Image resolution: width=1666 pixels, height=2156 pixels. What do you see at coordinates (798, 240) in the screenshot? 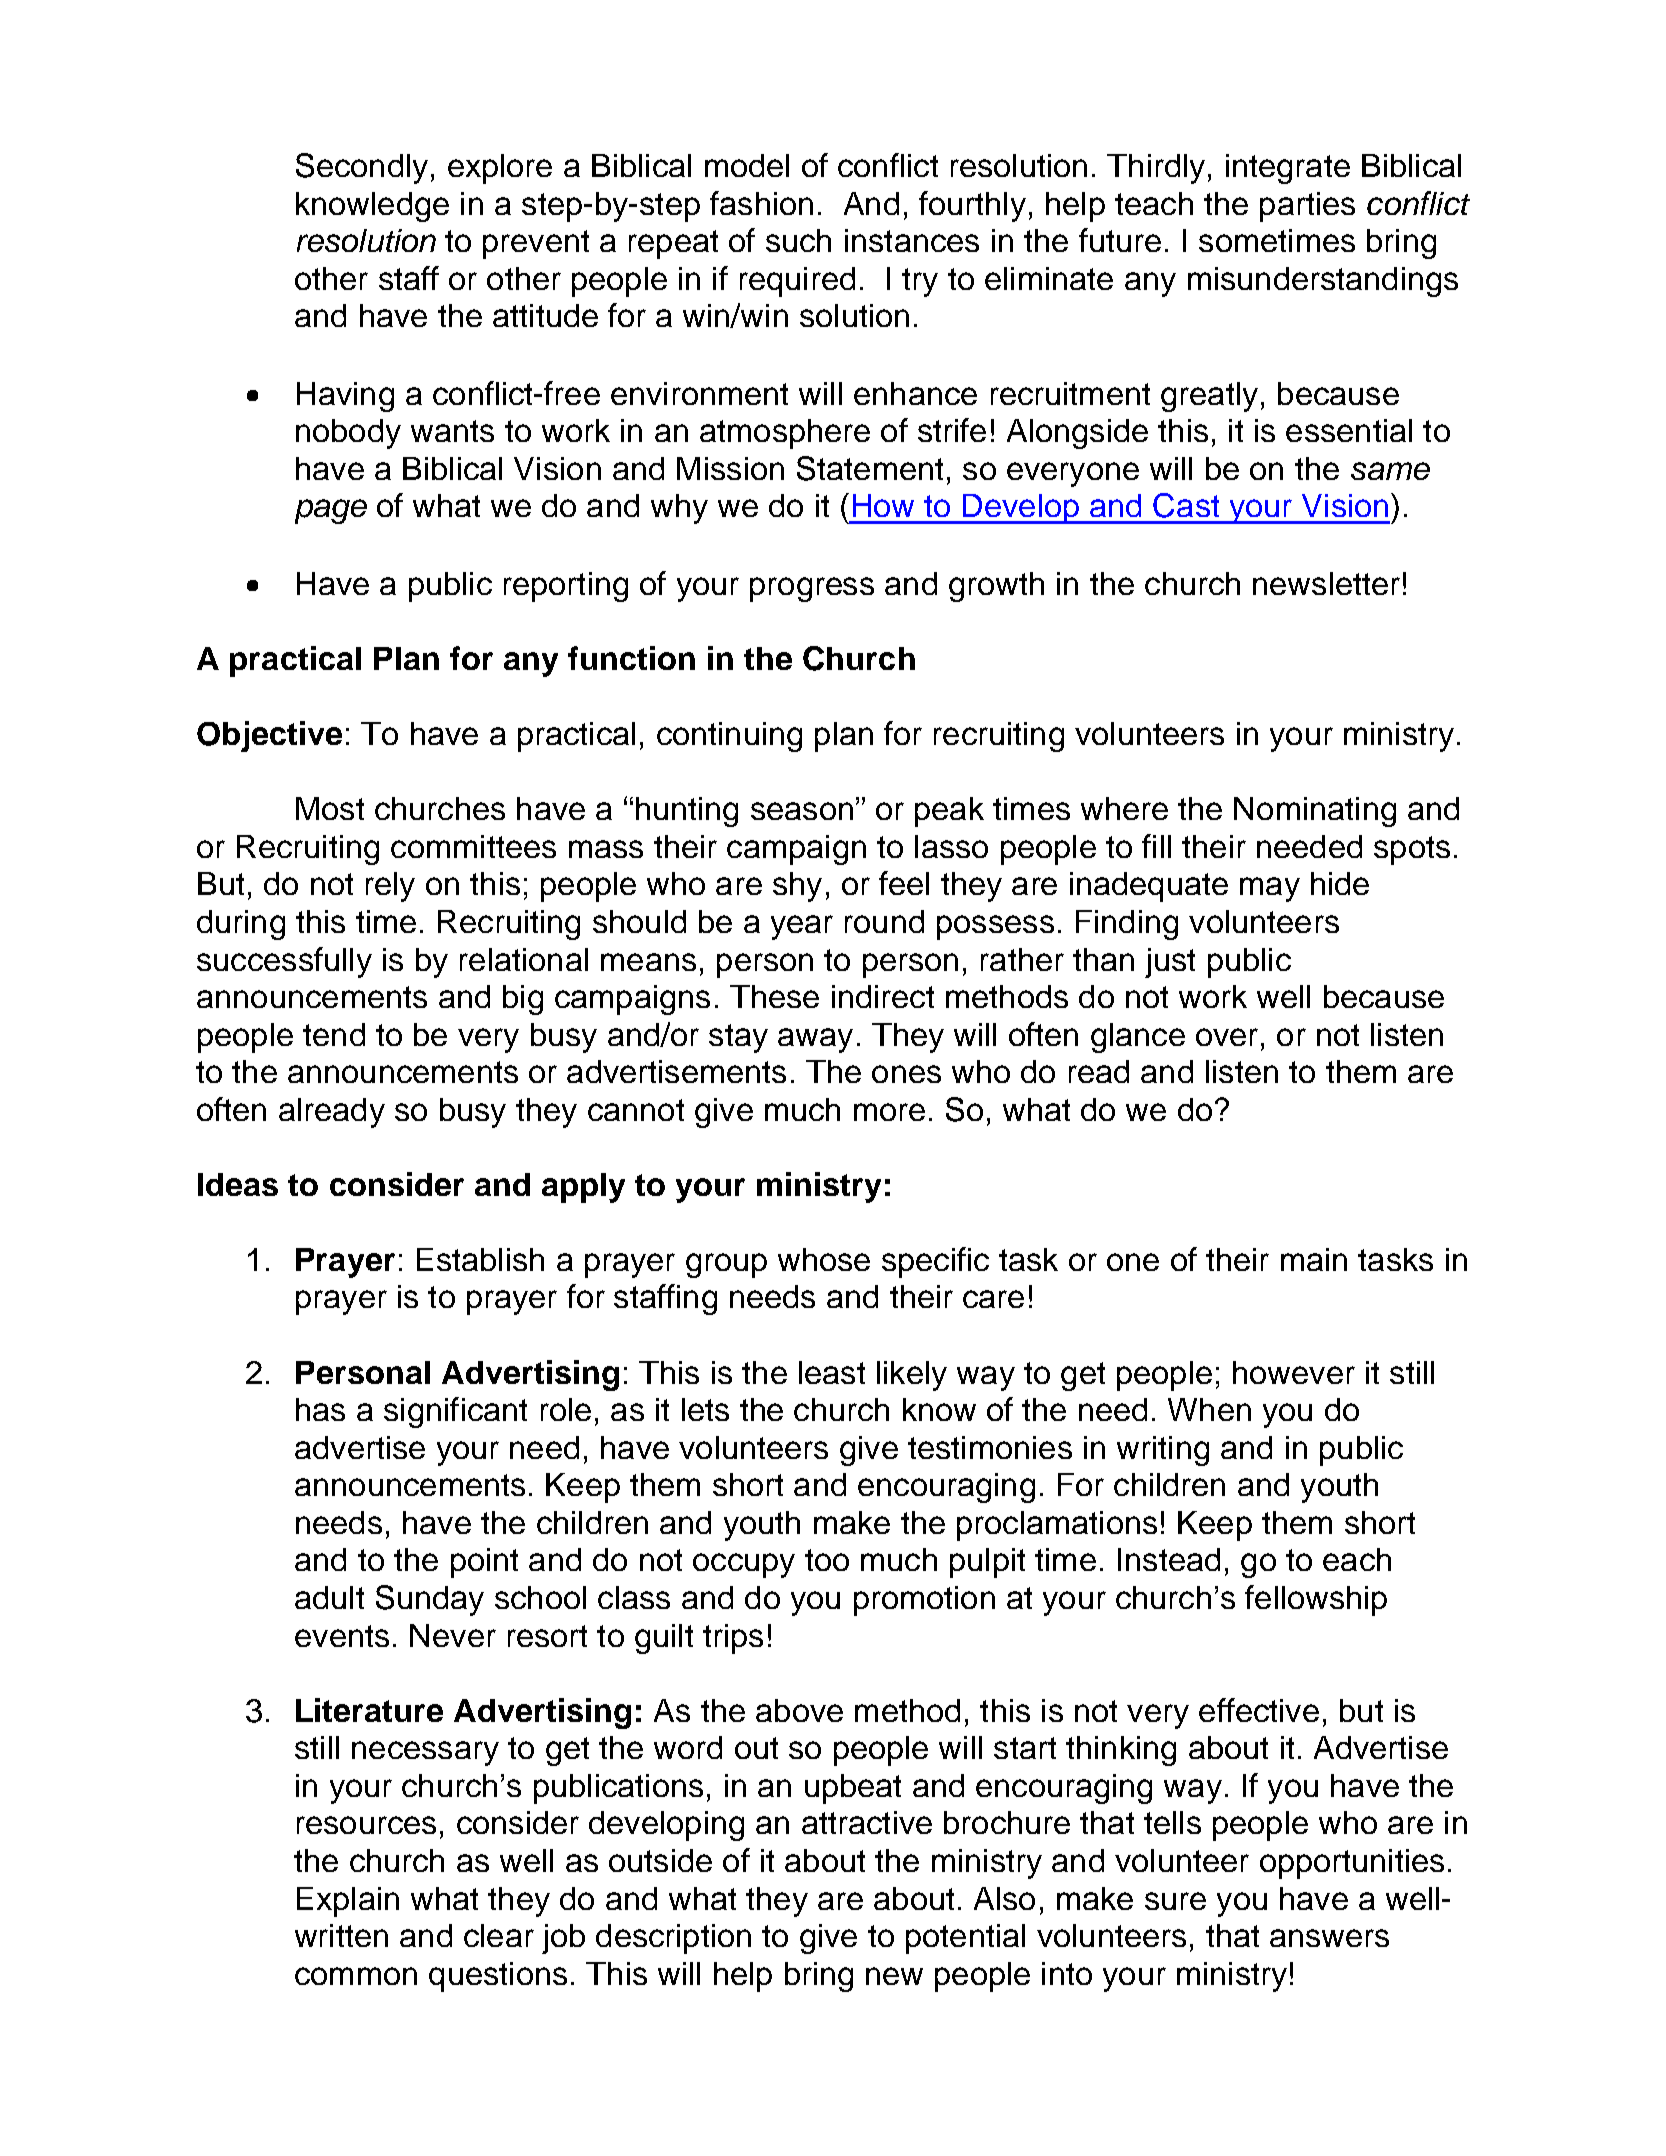
I see `such` at bounding box center [798, 240].
